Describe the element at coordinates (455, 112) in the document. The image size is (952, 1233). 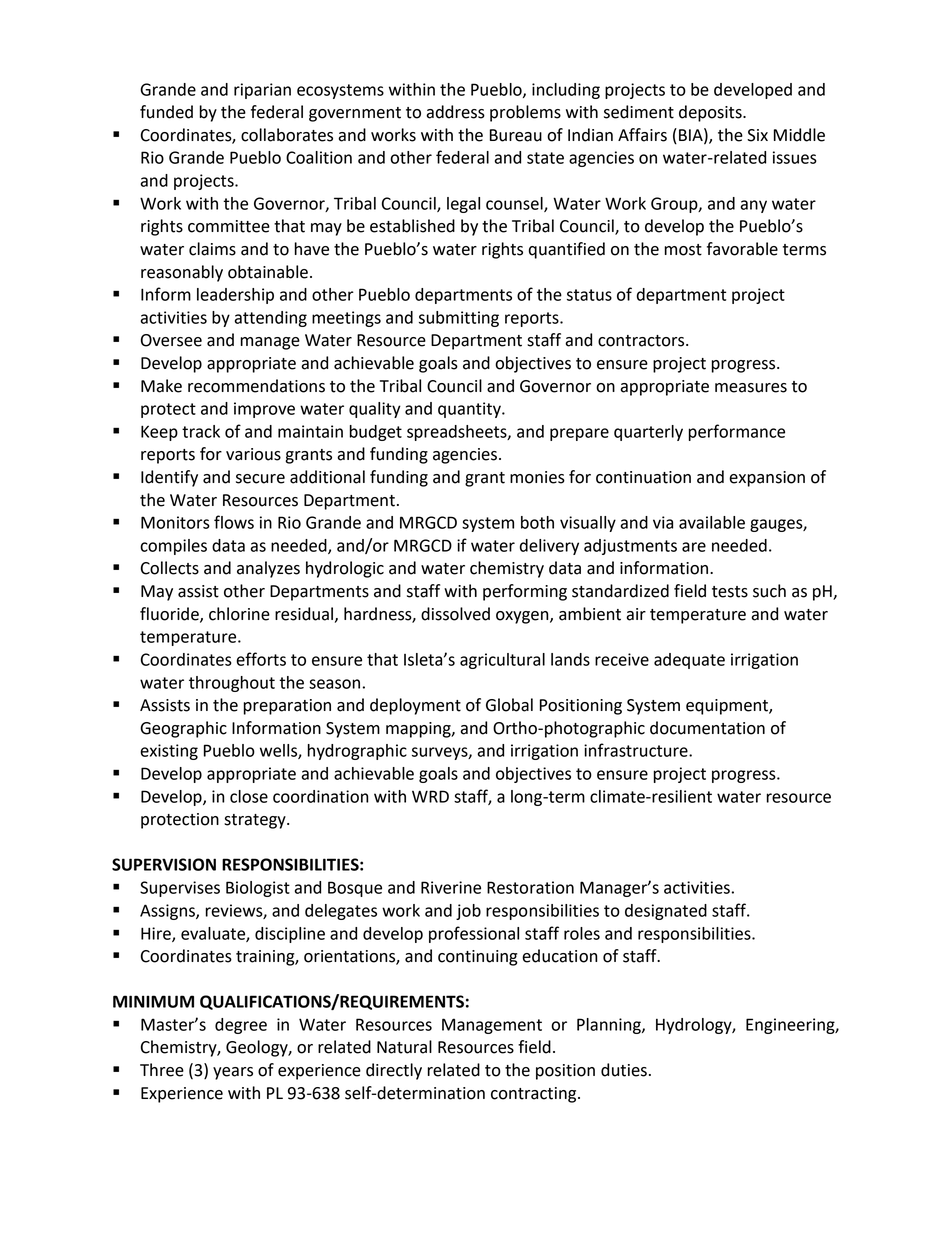
I see `address` at that location.
